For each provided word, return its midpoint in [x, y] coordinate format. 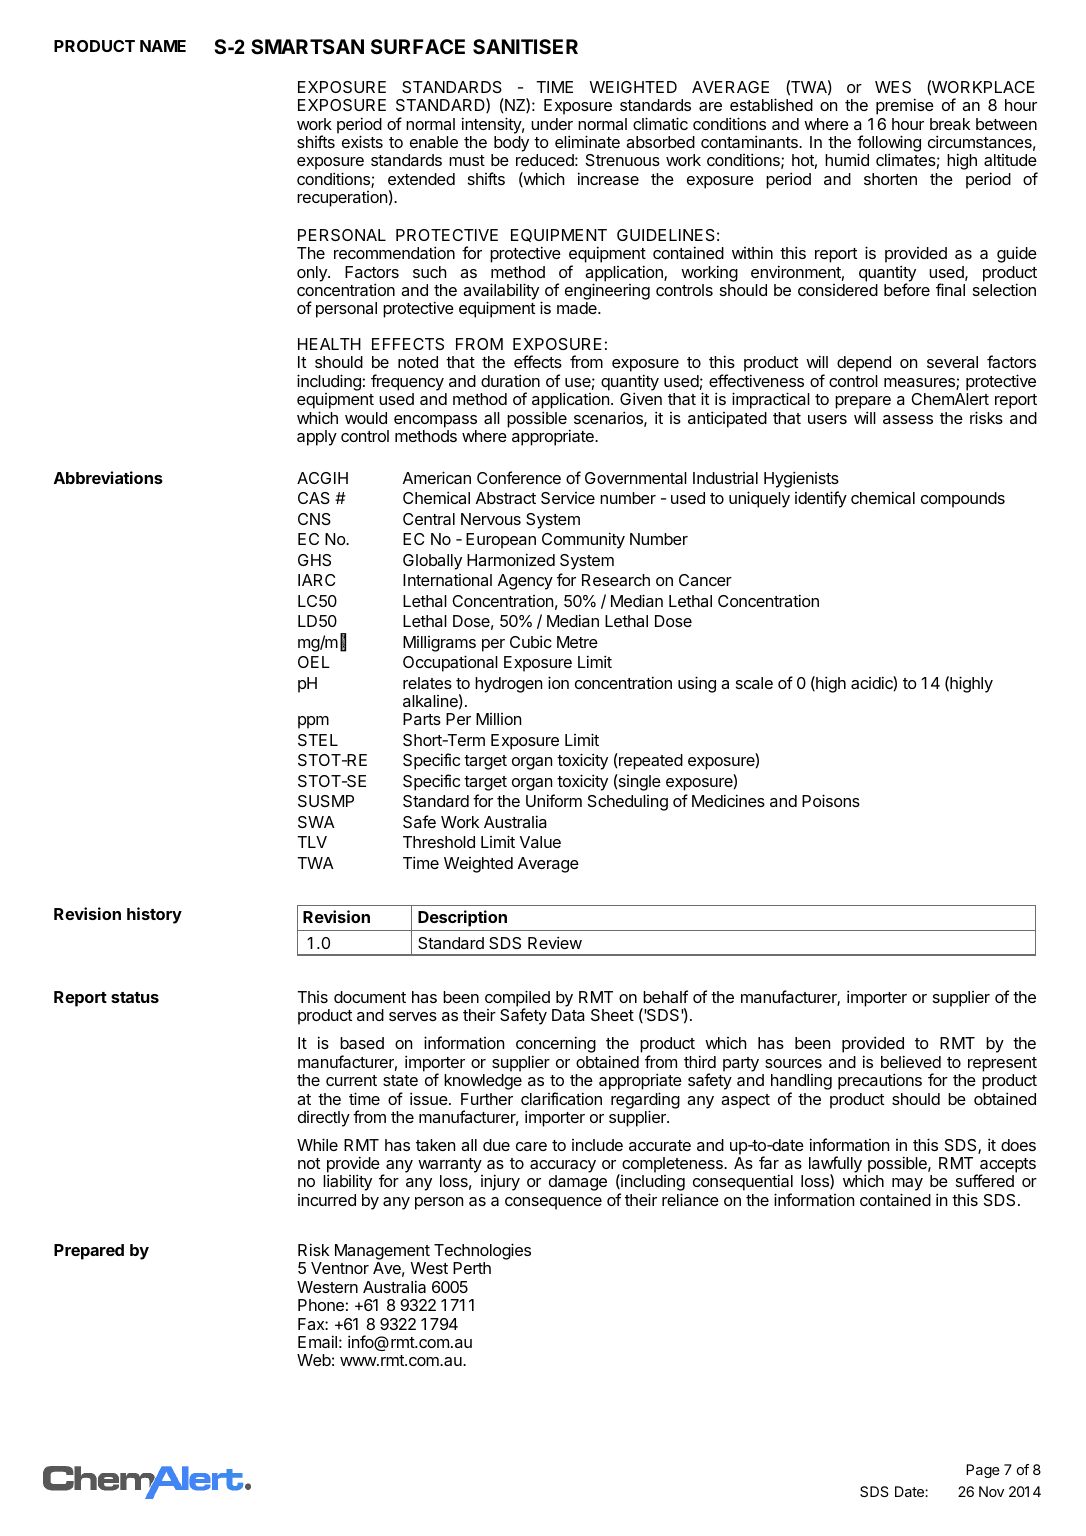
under [552, 124]
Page [983, 1471]
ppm [313, 722]
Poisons [831, 800]
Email [317, 1341]
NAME [163, 46]
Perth [472, 1268]
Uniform [554, 800]
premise [905, 106]
